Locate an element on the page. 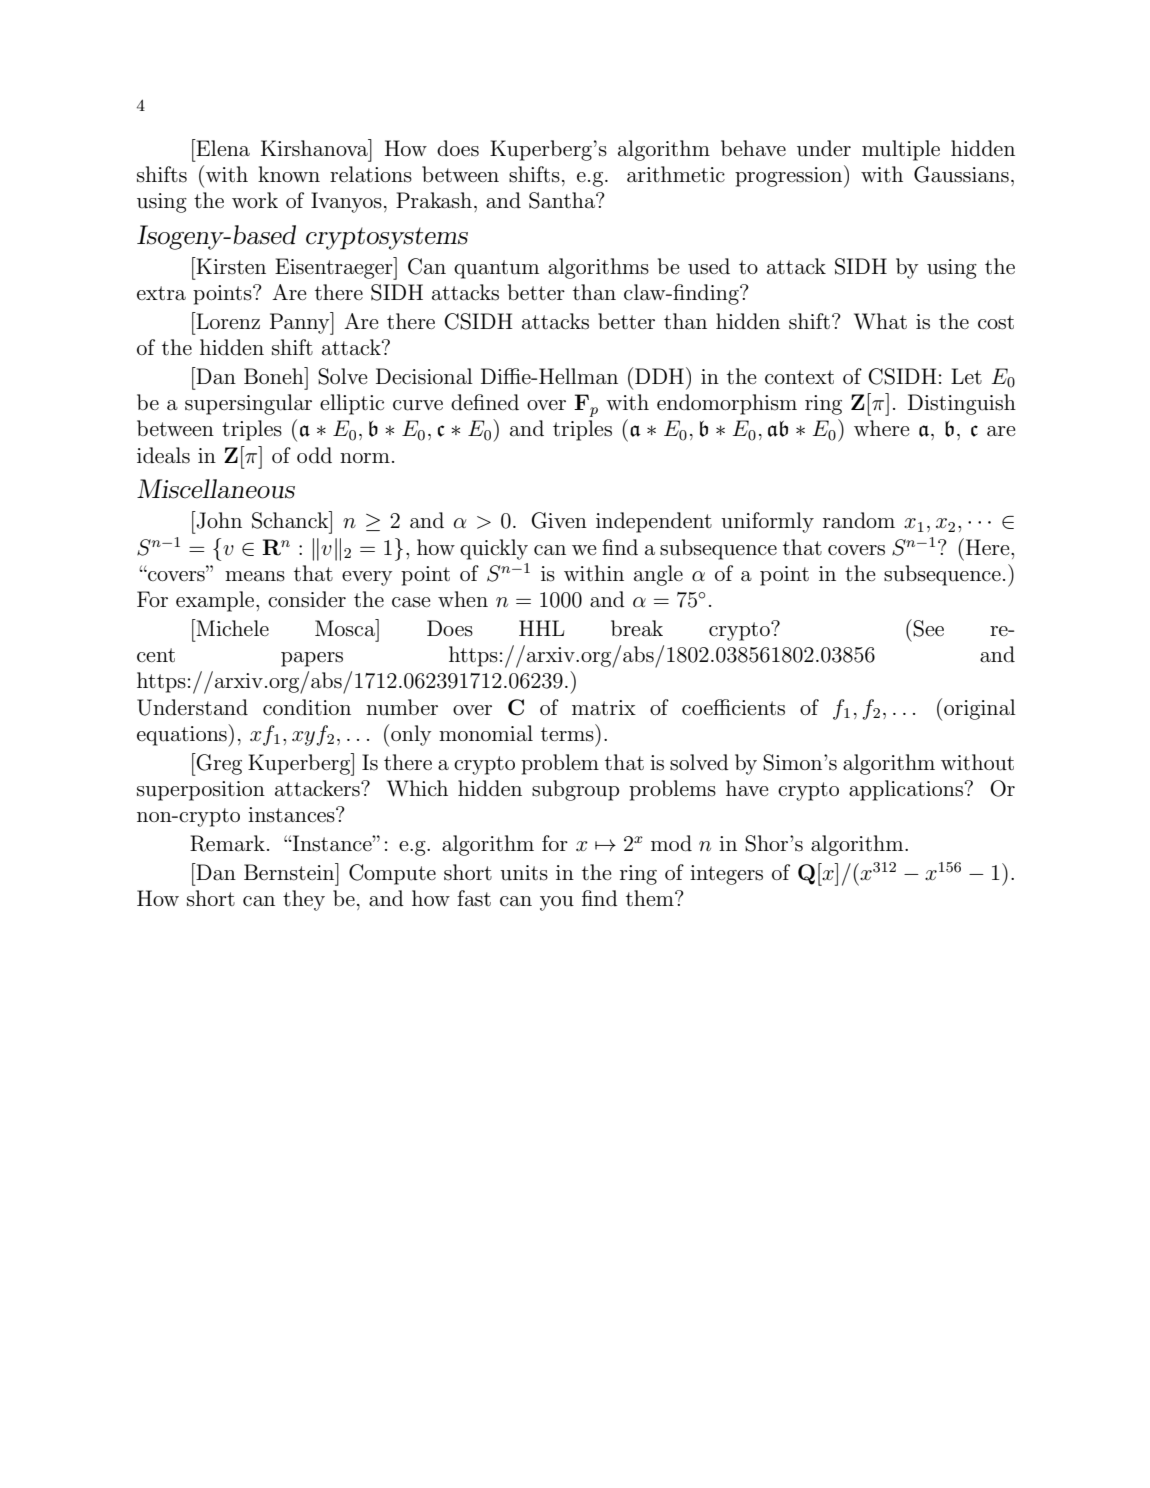 Image resolution: width=1150 pixels, height=1488 pixels. Given is located at coordinates (559, 520).
